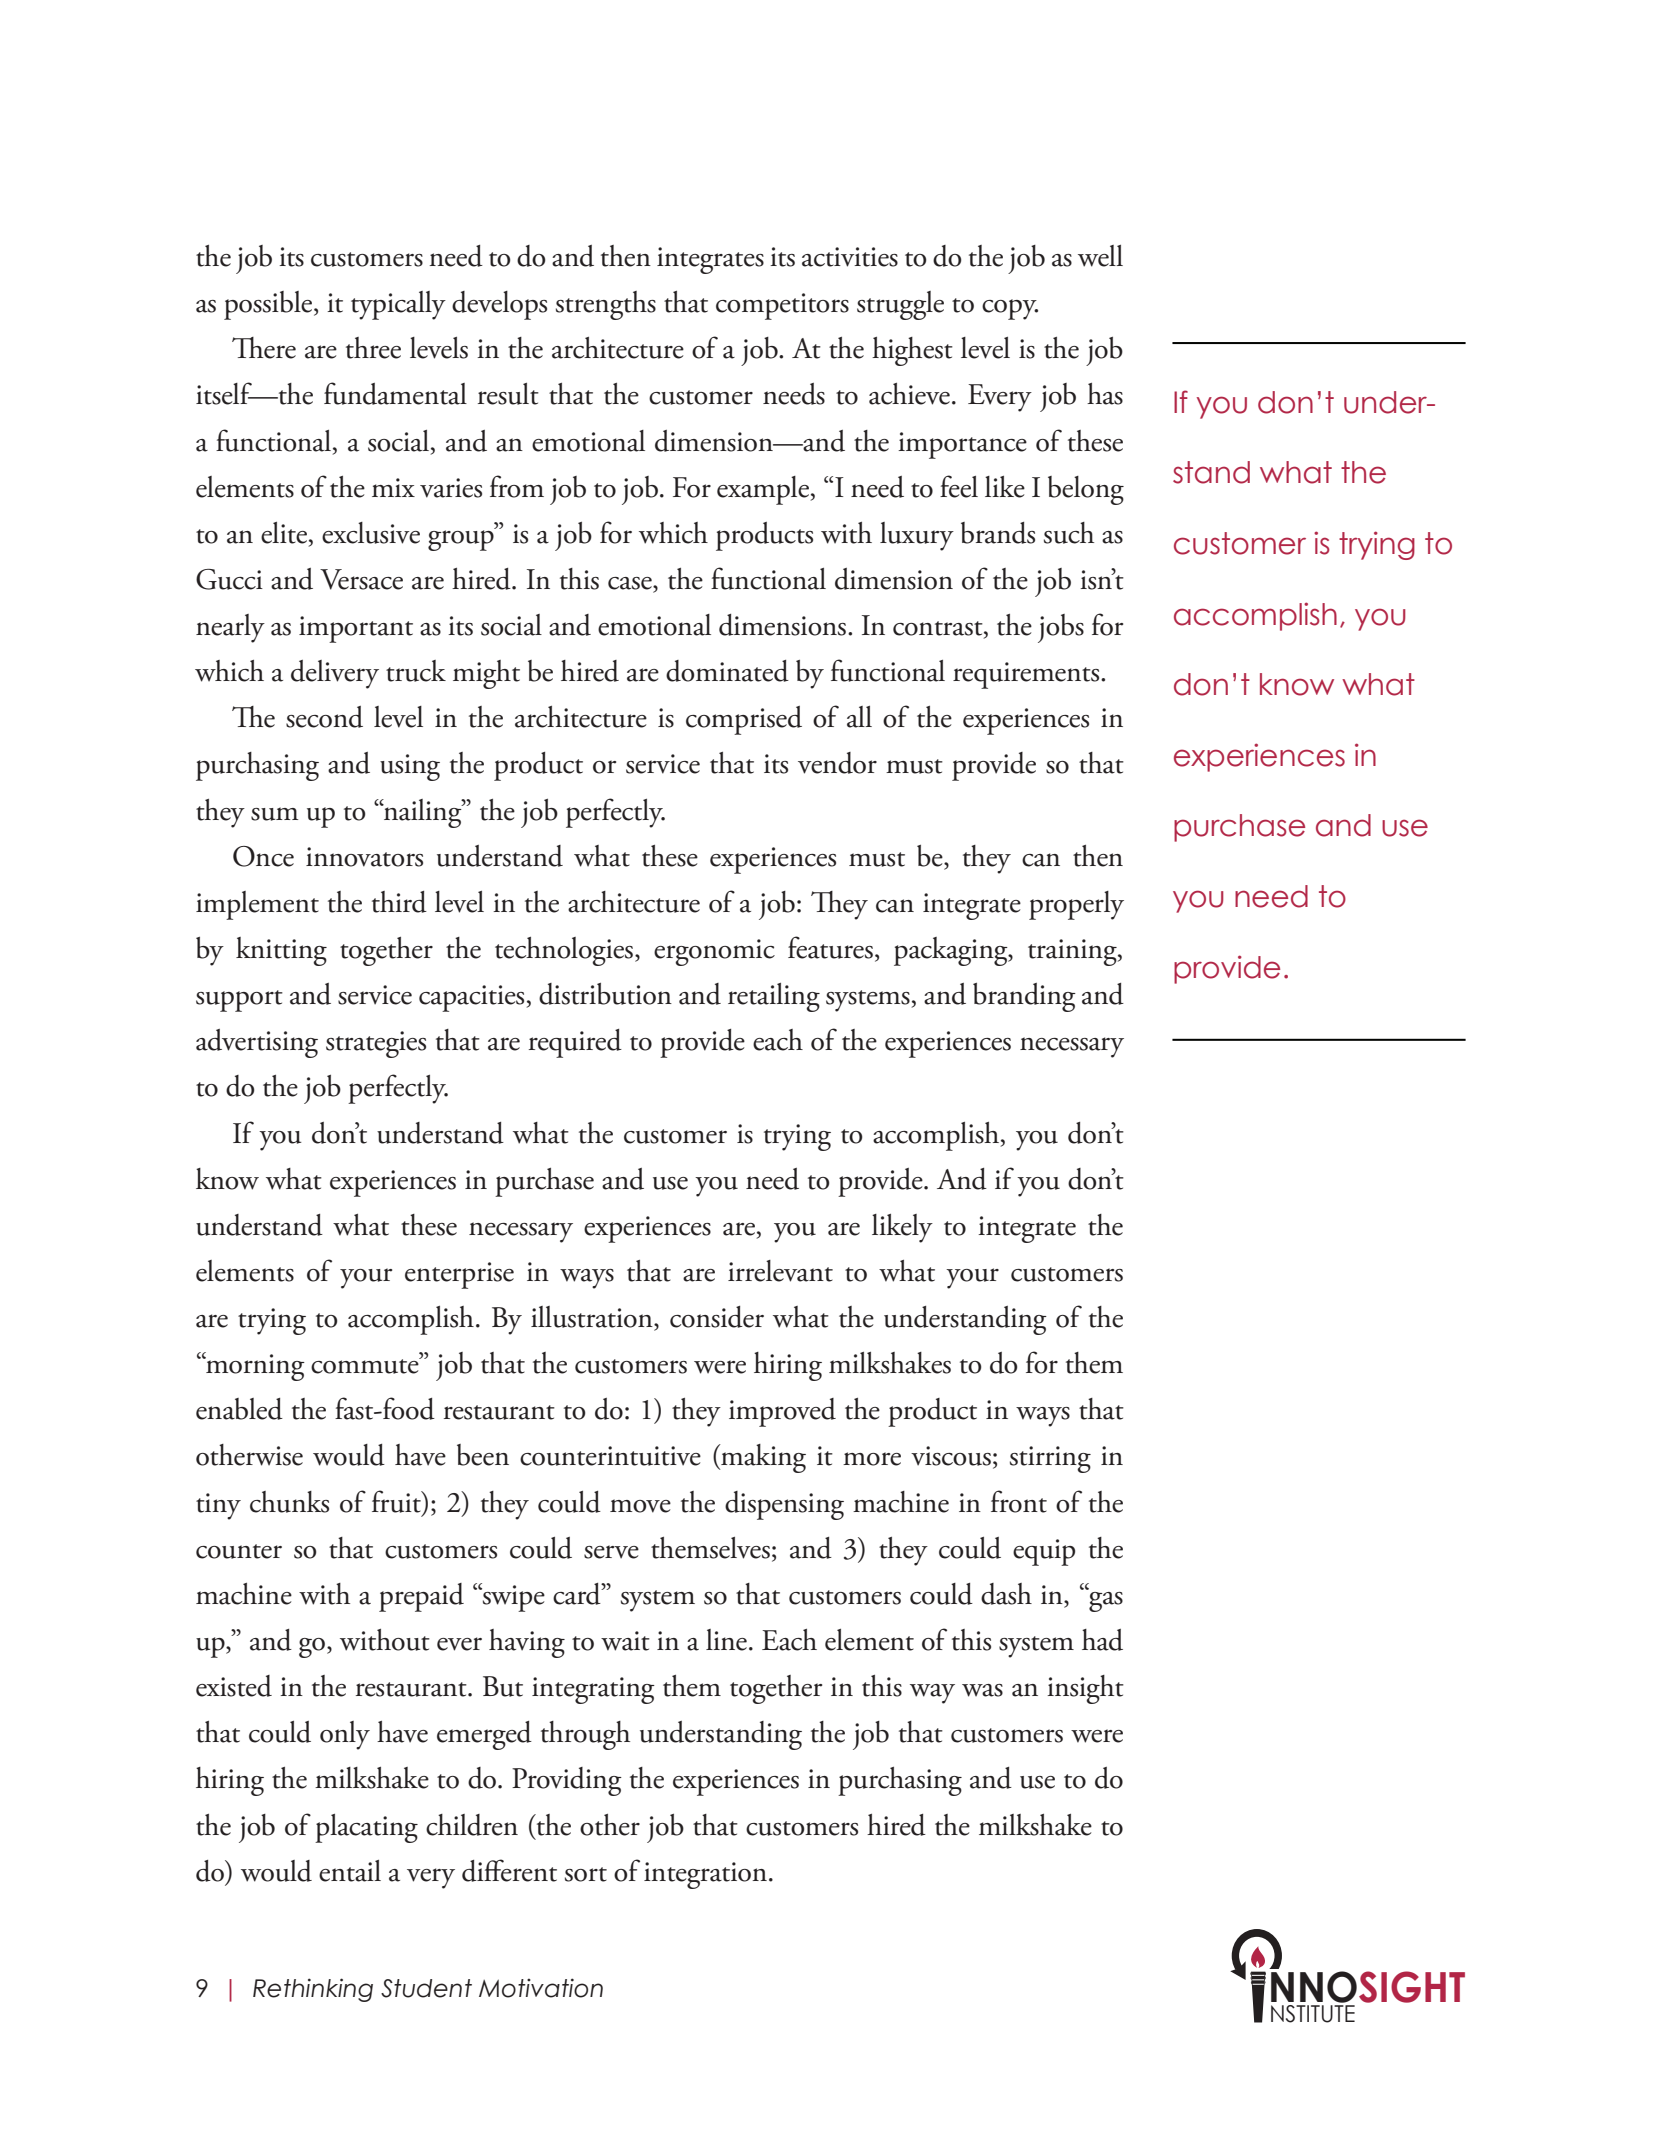 The width and height of the screenshot is (1661, 2150). I want to click on possible, so click(269, 305).
